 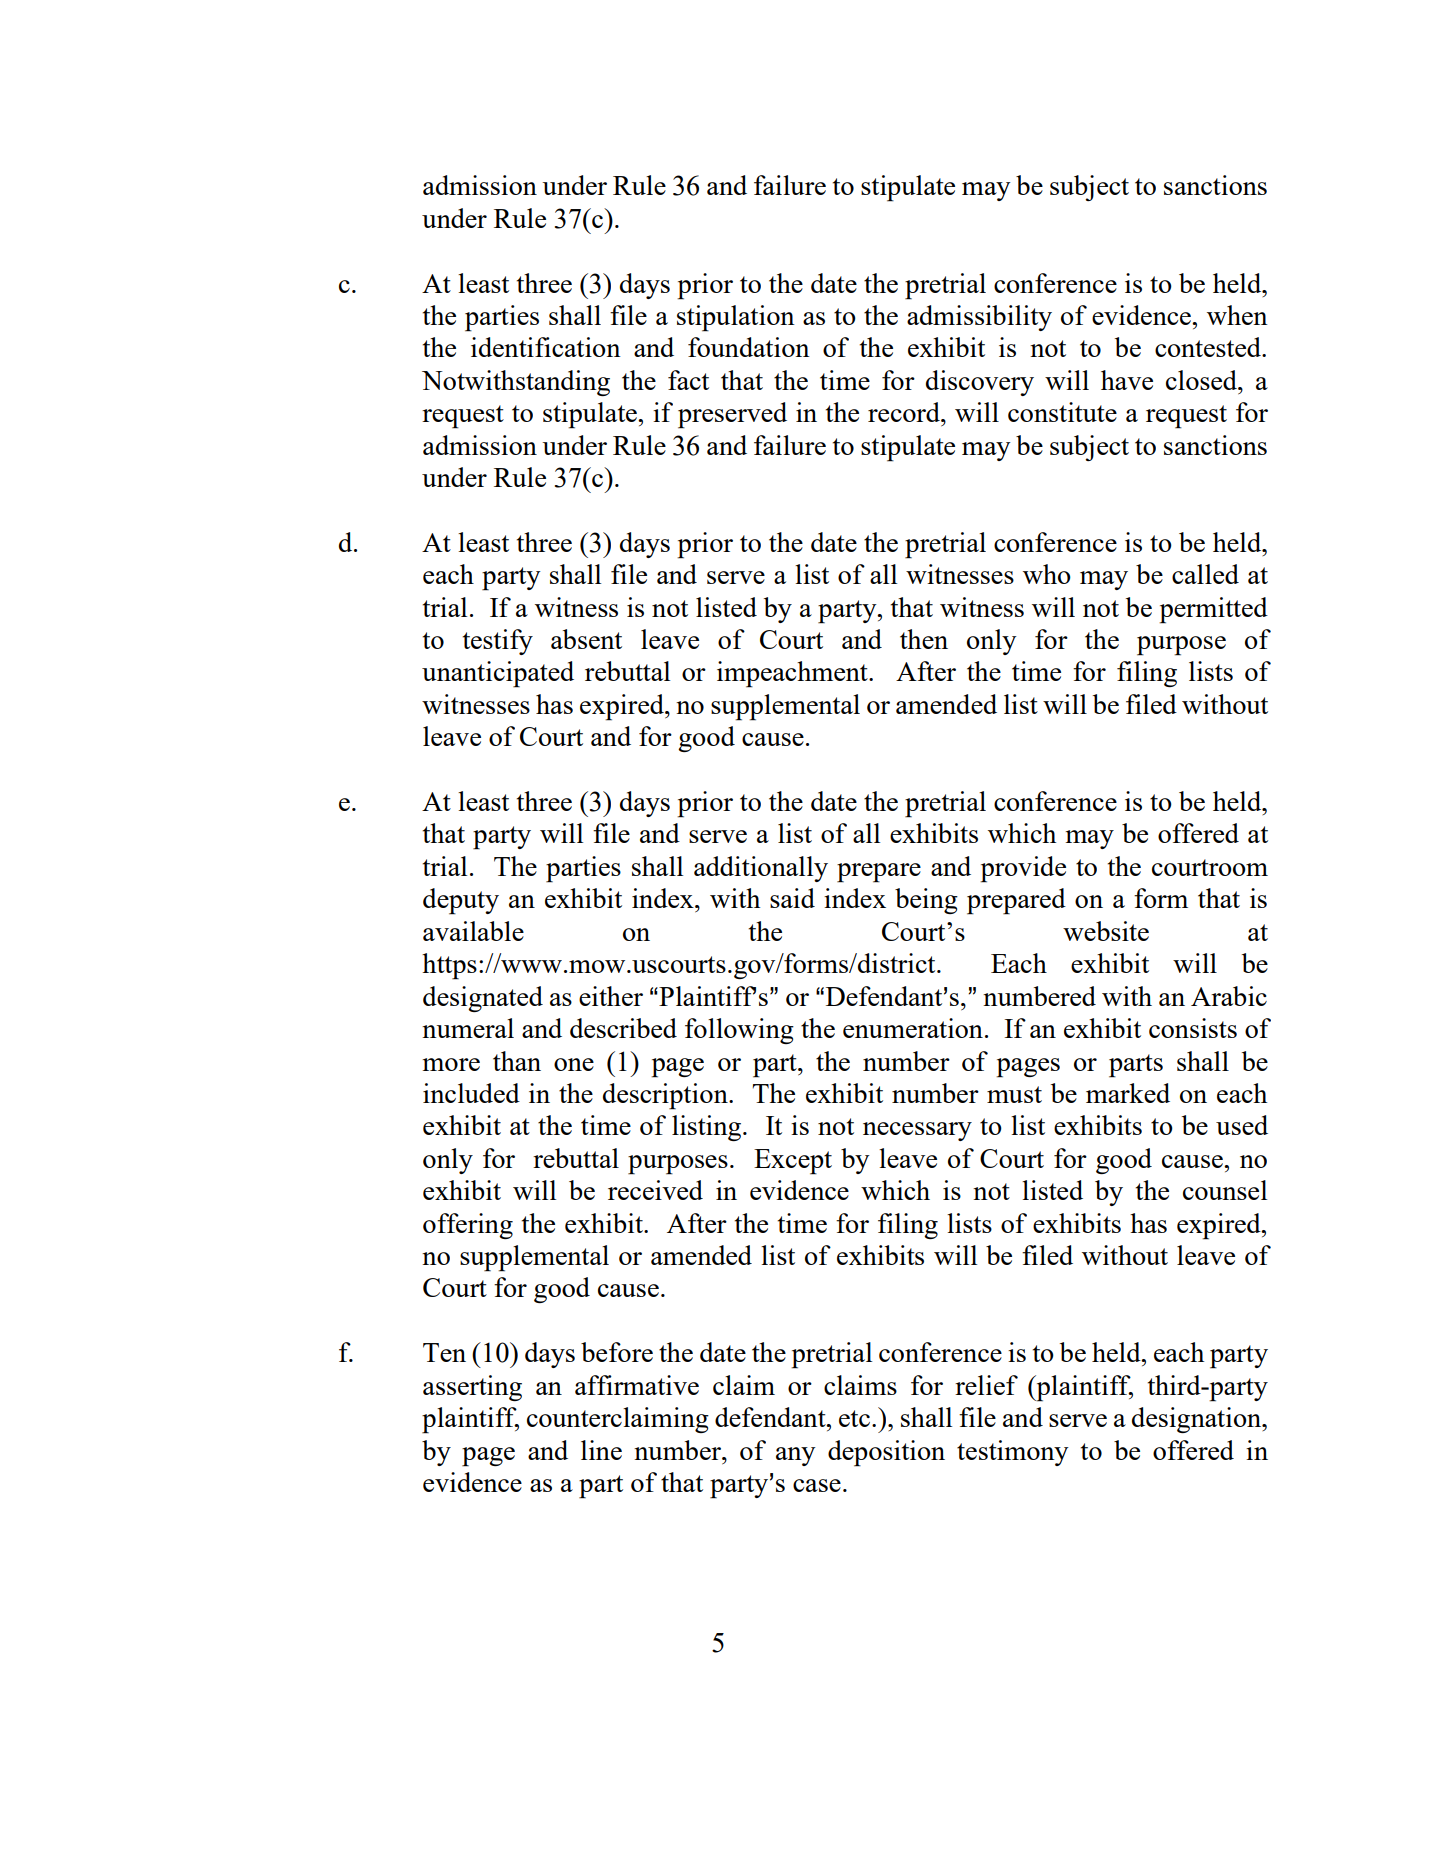 What do you see at coordinates (924, 639) in the image?
I see `then` at bounding box center [924, 639].
